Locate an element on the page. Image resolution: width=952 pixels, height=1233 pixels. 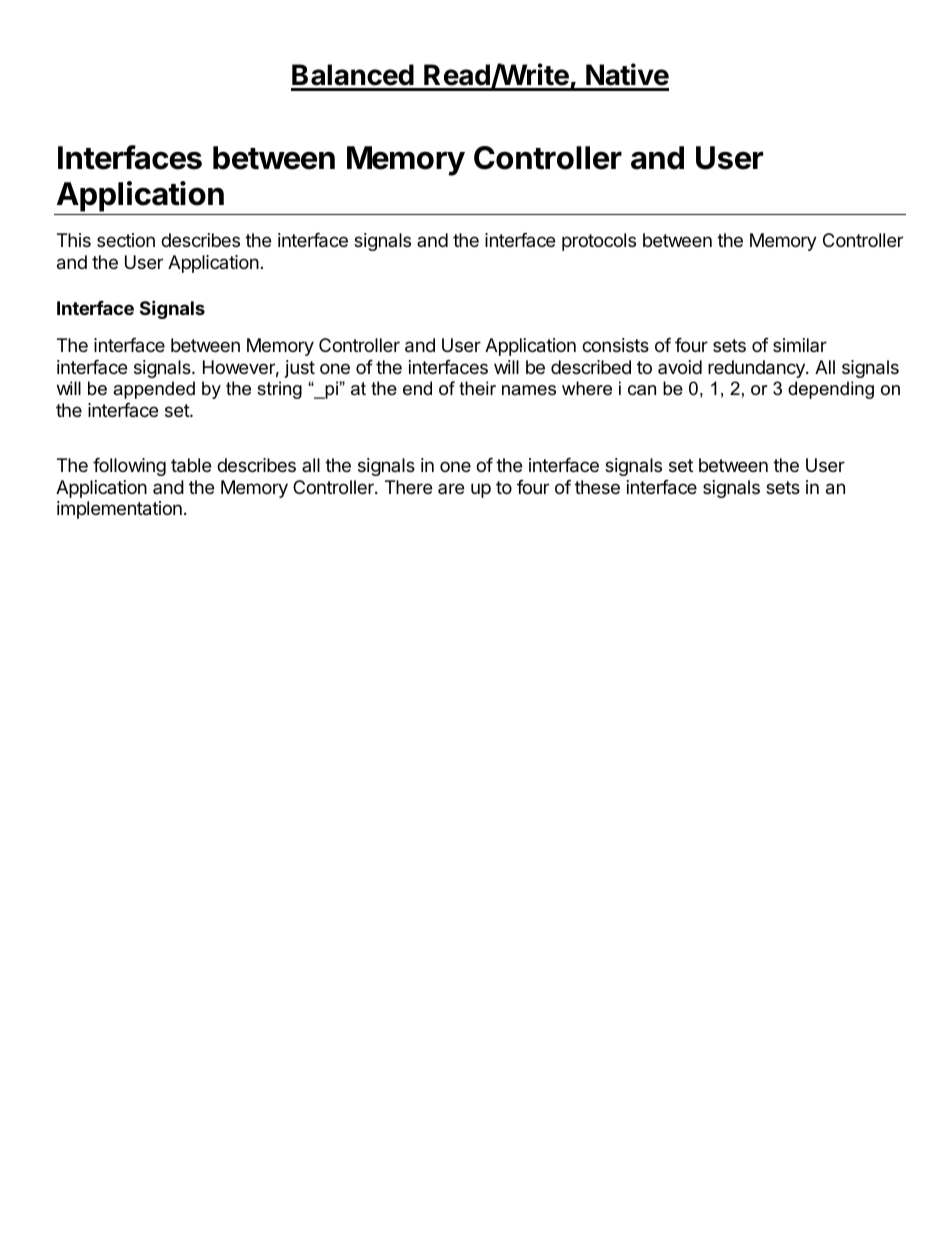
avoid is located at coordinates (680, 367).
